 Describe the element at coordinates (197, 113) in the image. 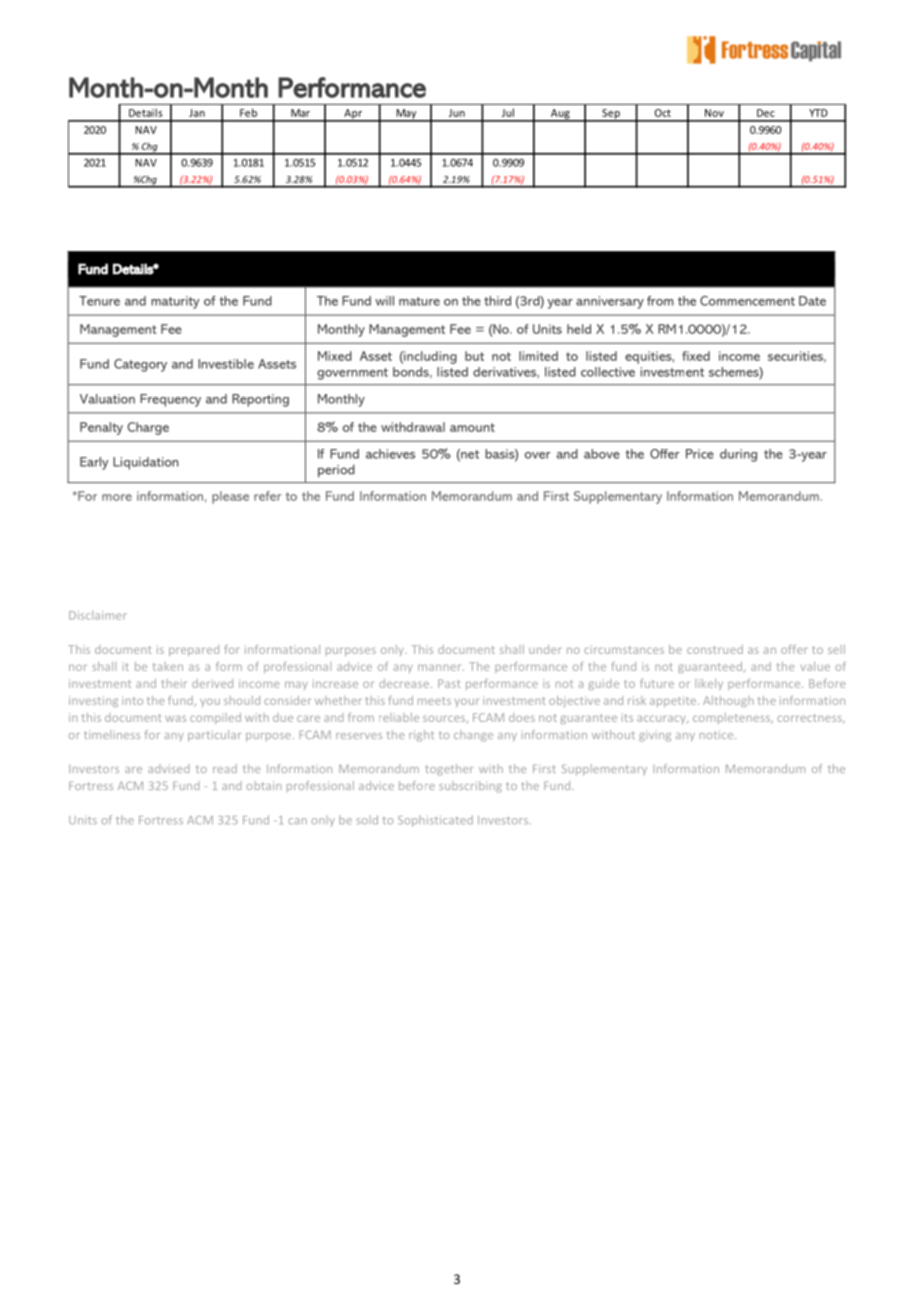

I see `Jan` at that location.
